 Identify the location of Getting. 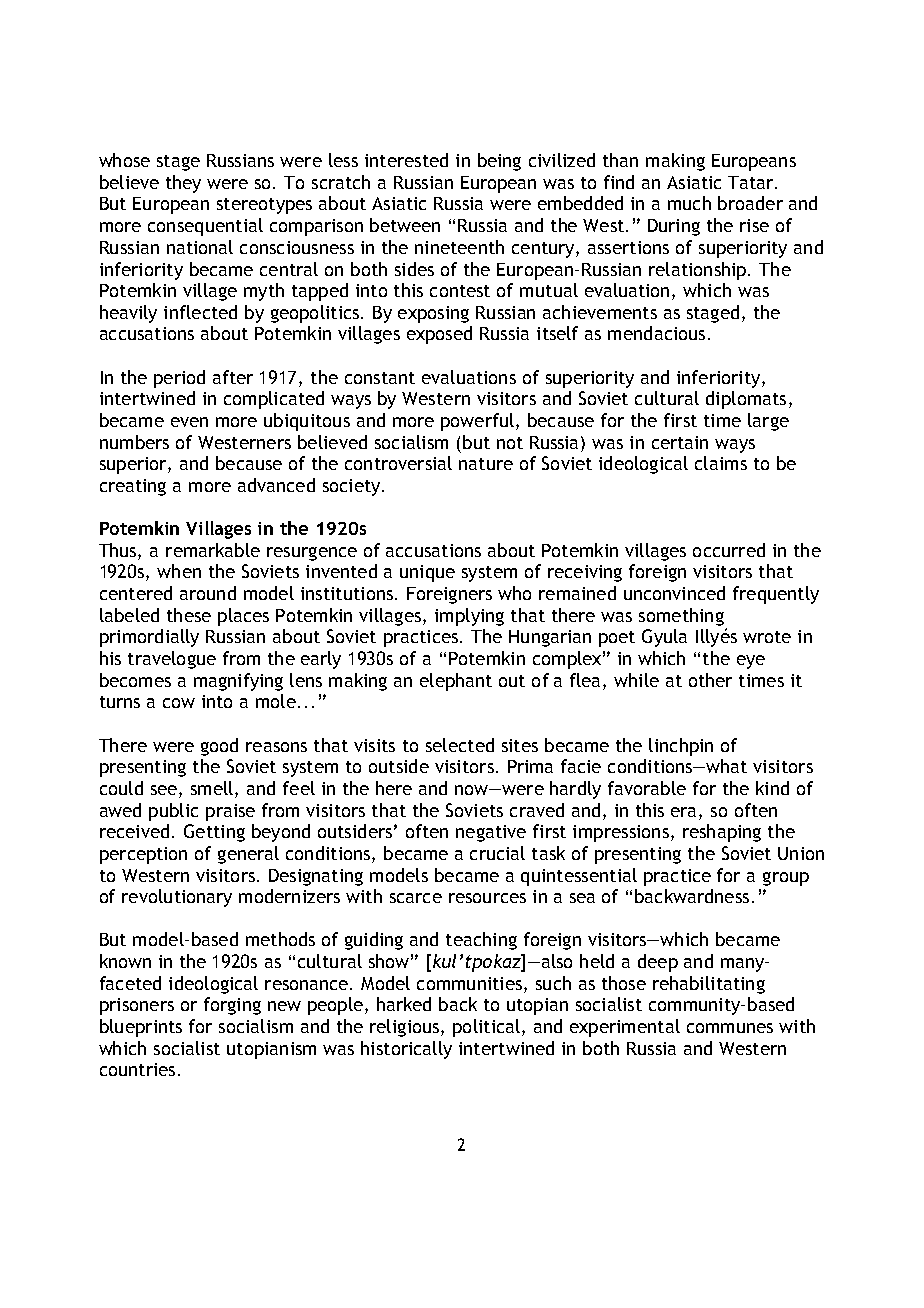
(214, 833).
